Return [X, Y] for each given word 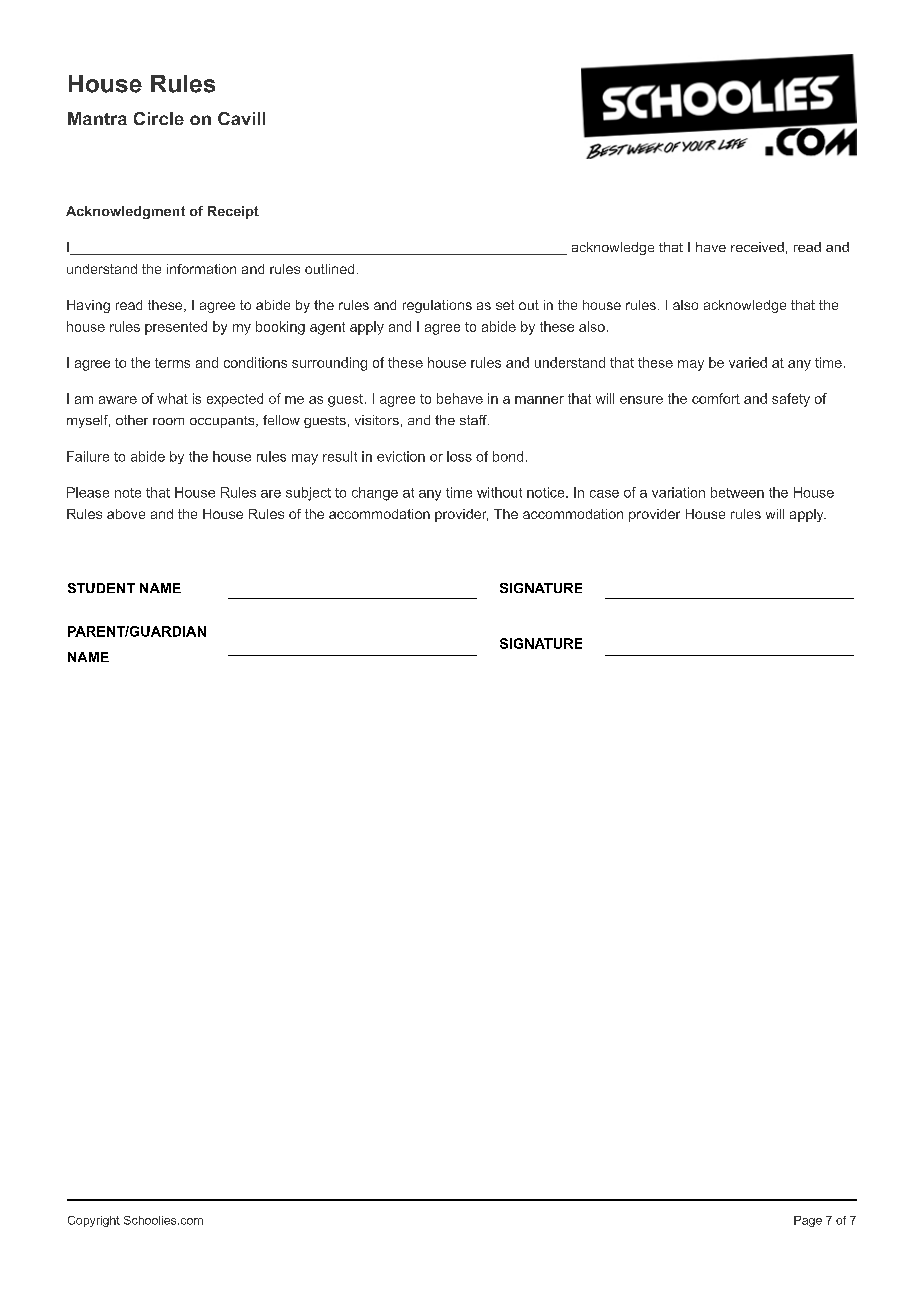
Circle [159, 118]
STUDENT [101, 588]
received [757, 247]
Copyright [94, 1221]
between [737, 492]
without [499, 492]
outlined [329, 269]
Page [808, 1221]
